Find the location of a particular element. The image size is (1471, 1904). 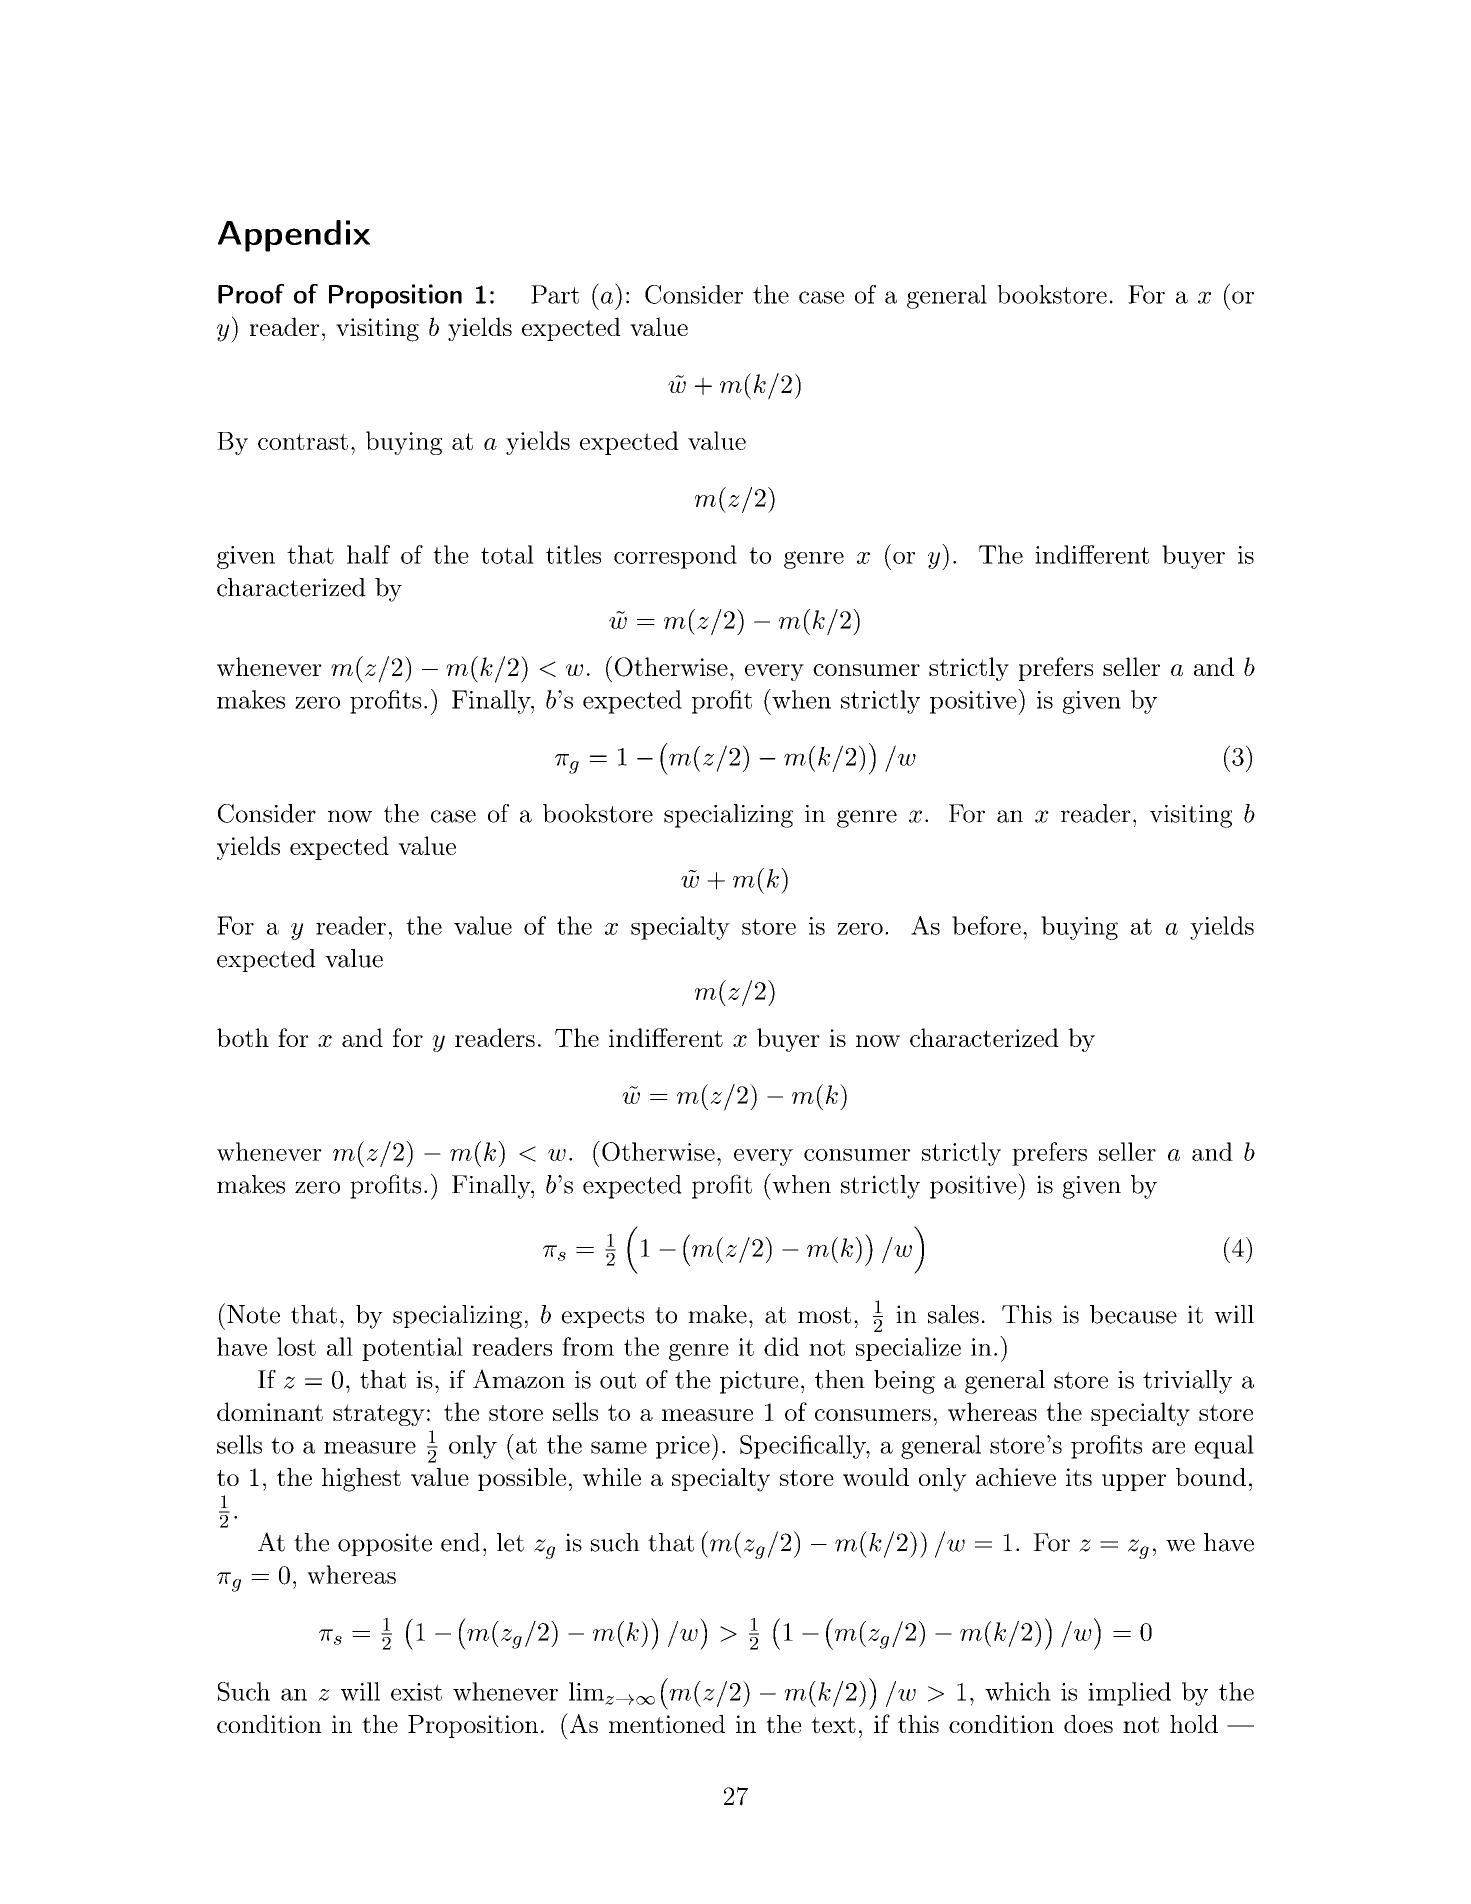

mentioned is located at coordinates (667, 1724).
